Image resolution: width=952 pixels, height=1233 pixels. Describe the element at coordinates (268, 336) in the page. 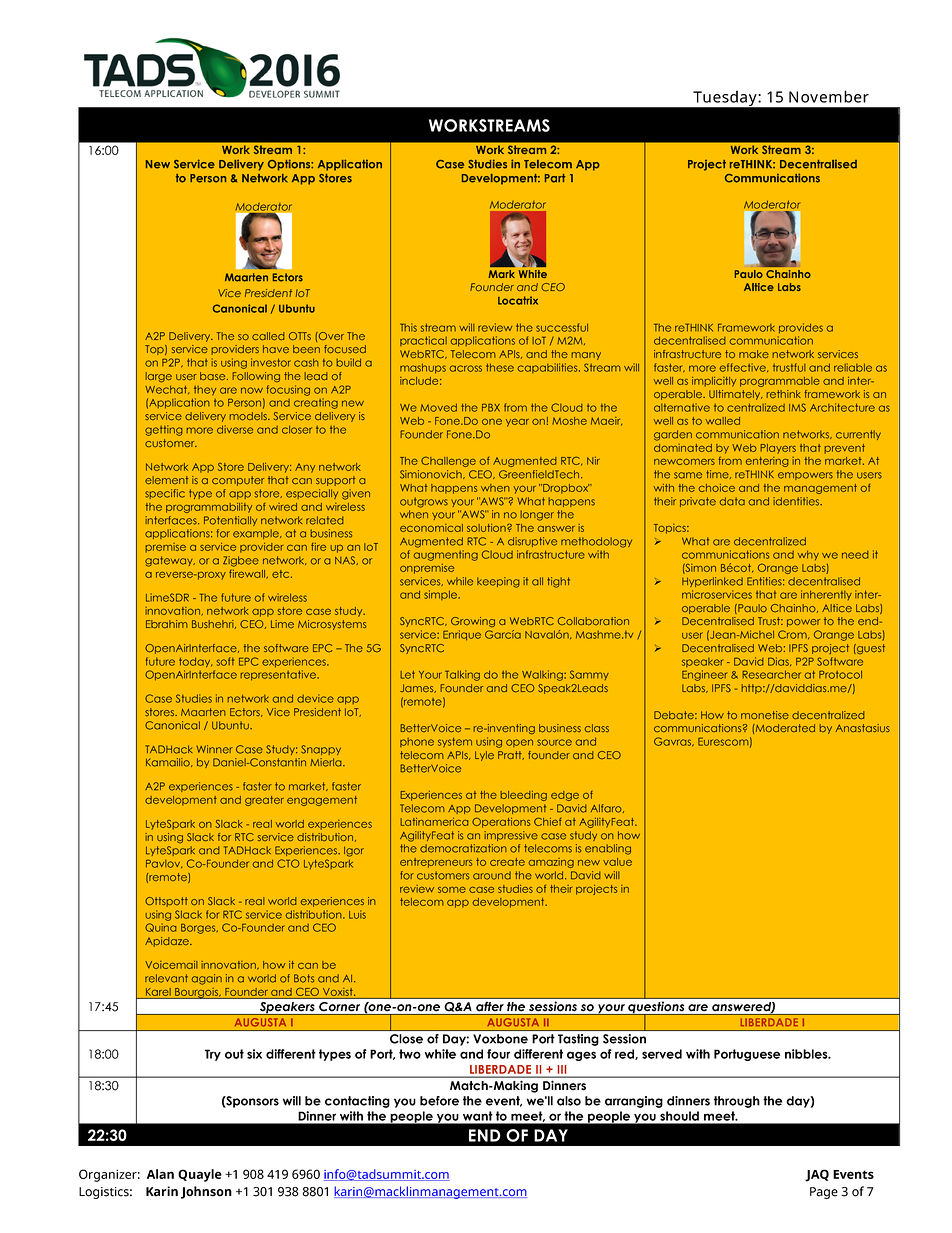

I see `called` at that location.
